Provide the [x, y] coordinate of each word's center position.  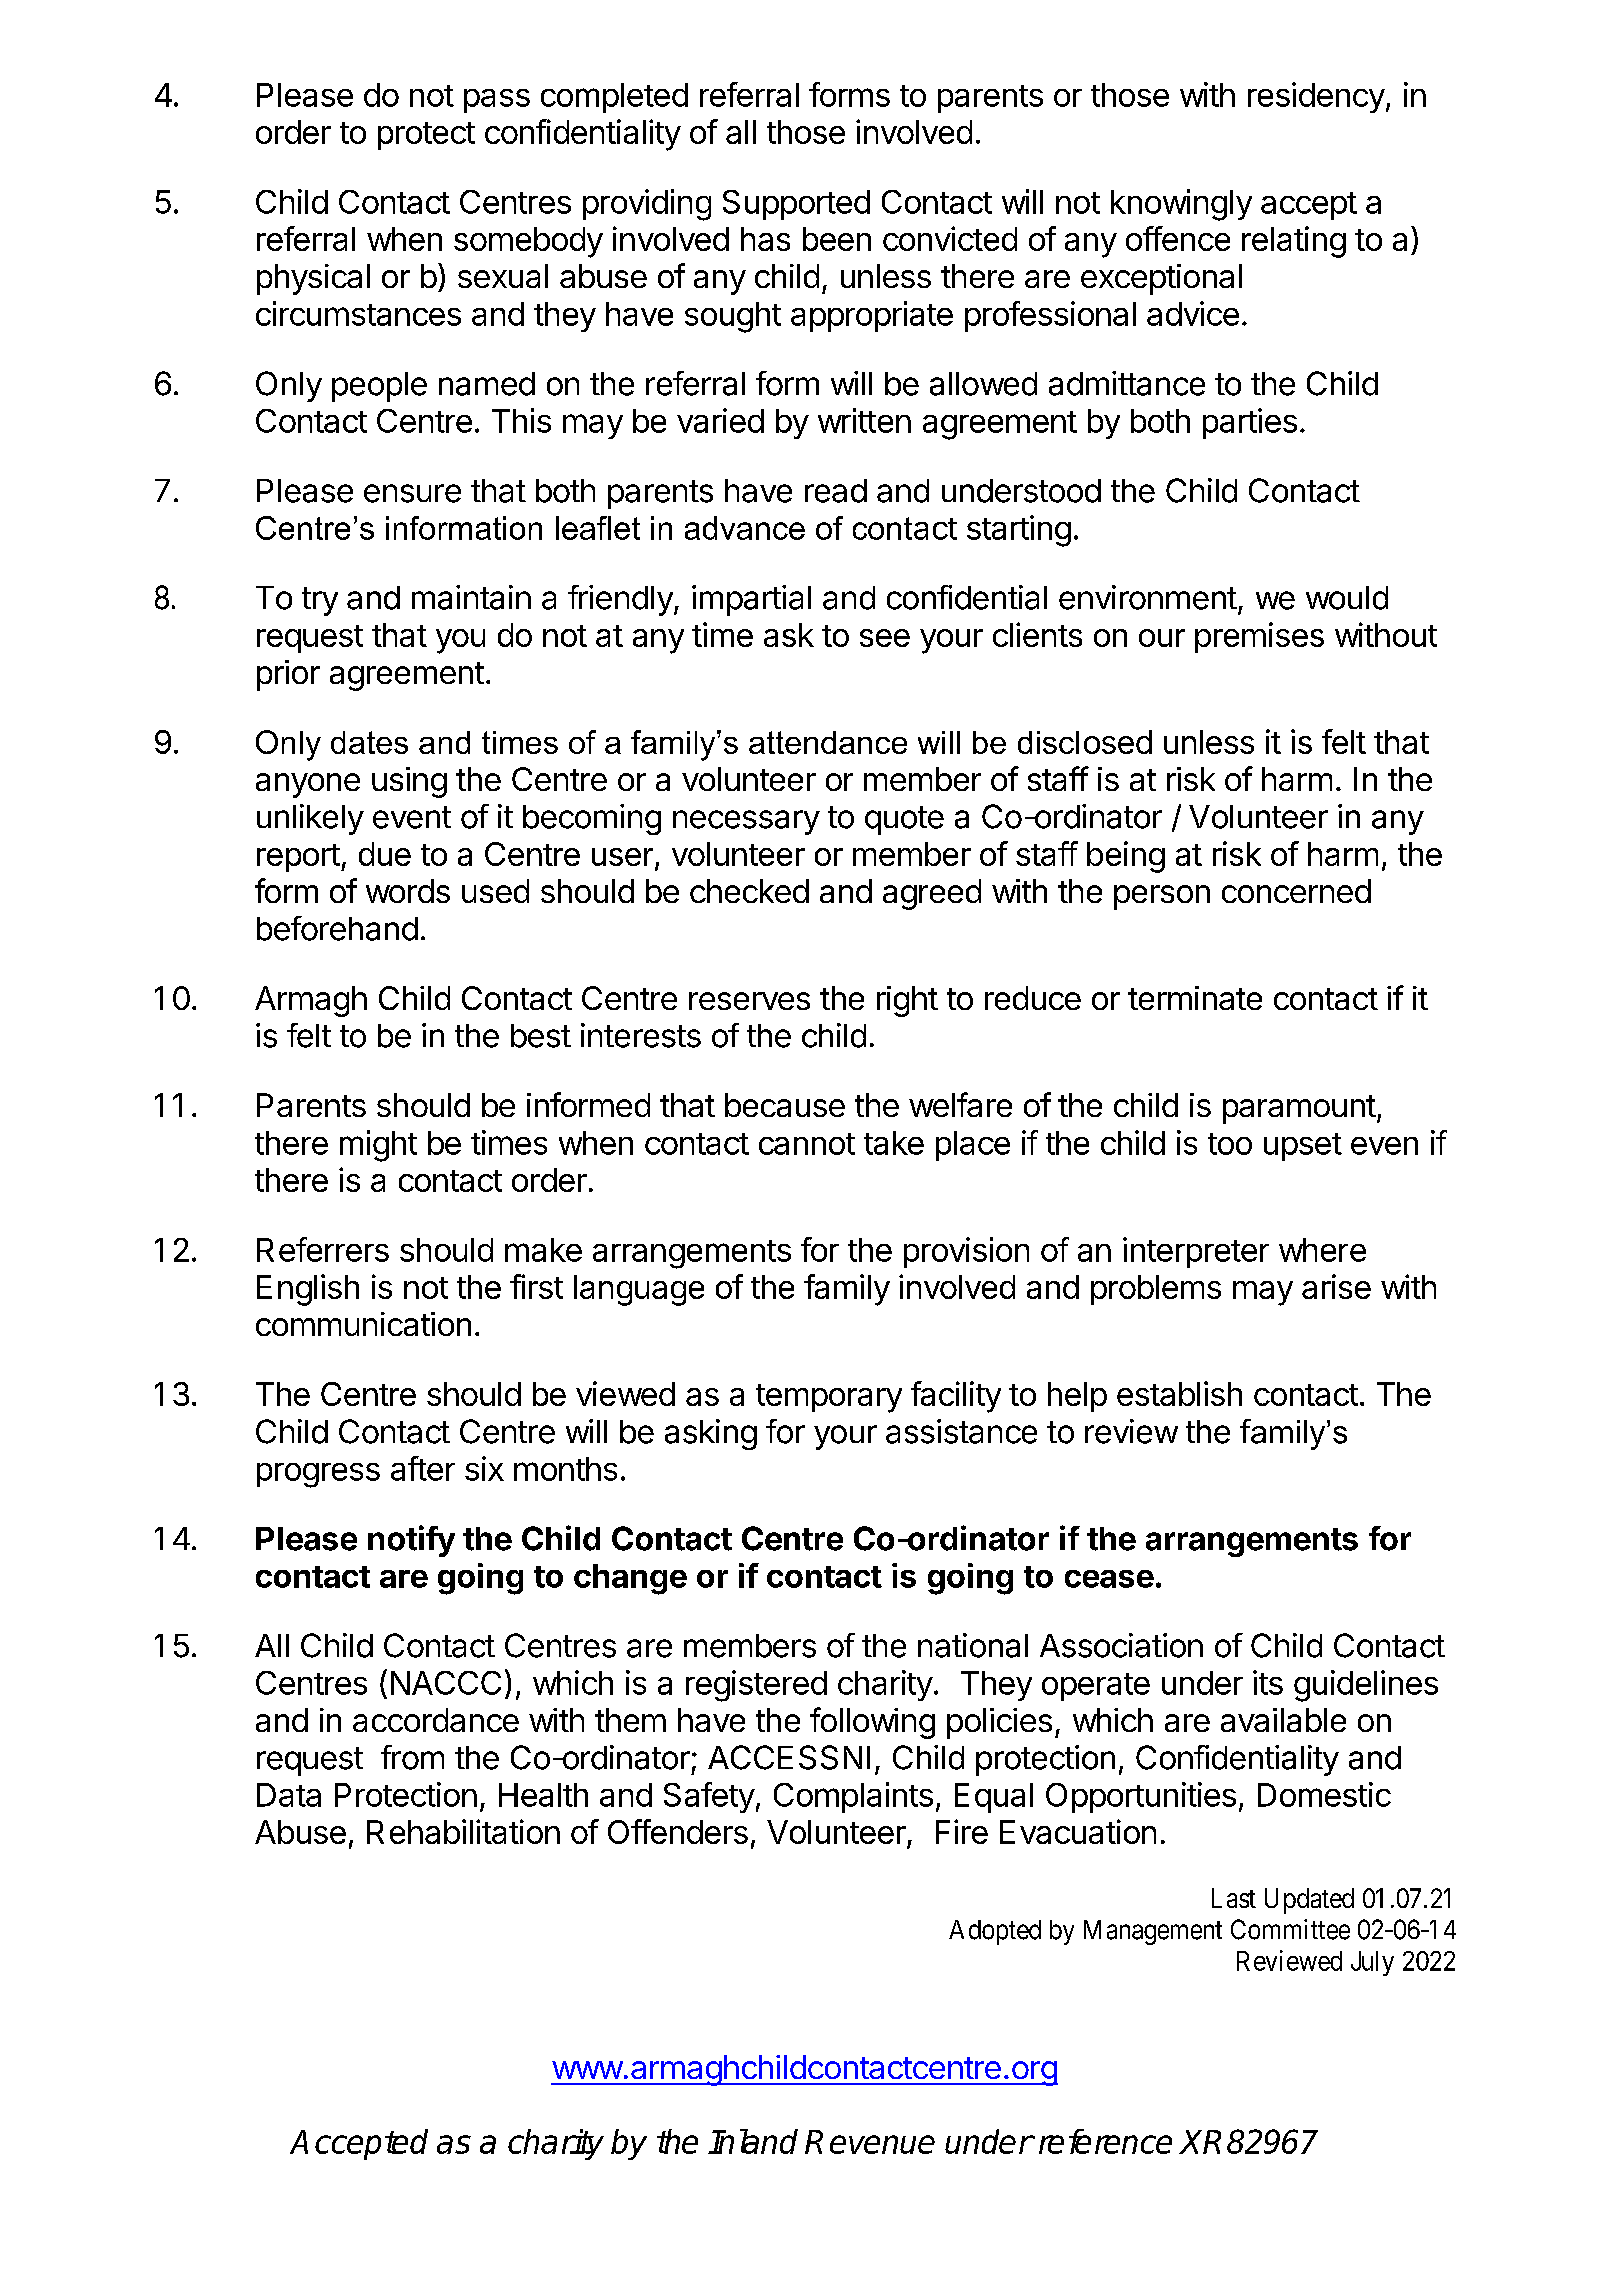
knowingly [1181, 205]
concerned [1296, 891]
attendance [828, 742]
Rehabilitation [463, 1831]
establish [1179, 1393]
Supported [796, 205]
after [423, 1468]
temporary [829, 1398]
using [409, 782]
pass [497, 101]
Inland [753, 2141]
